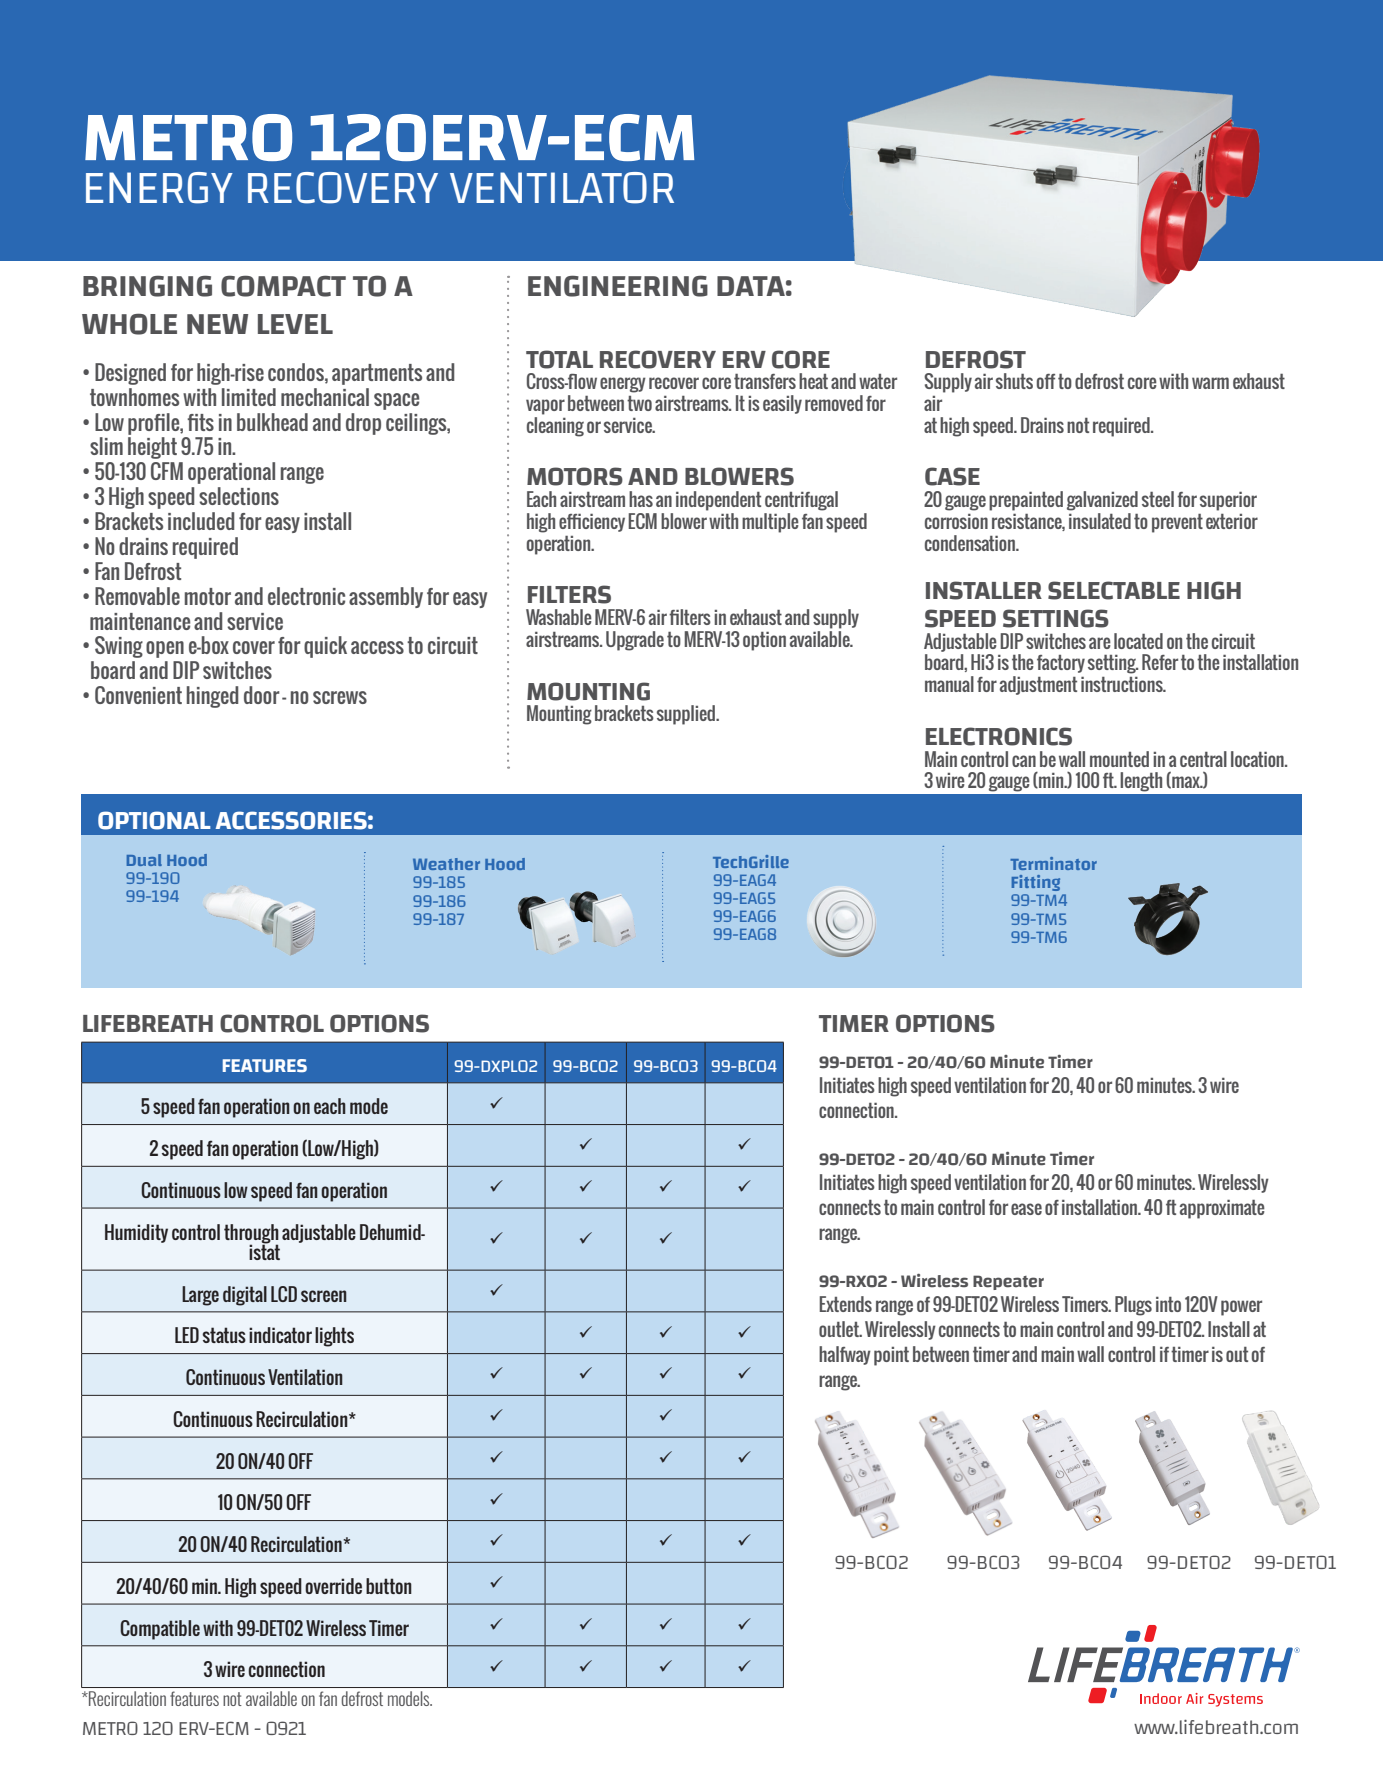  What do you see at coordinates (1133, 1306) in the screenshot?
I see `Plugs` at bounding box center [1133, 1306].
